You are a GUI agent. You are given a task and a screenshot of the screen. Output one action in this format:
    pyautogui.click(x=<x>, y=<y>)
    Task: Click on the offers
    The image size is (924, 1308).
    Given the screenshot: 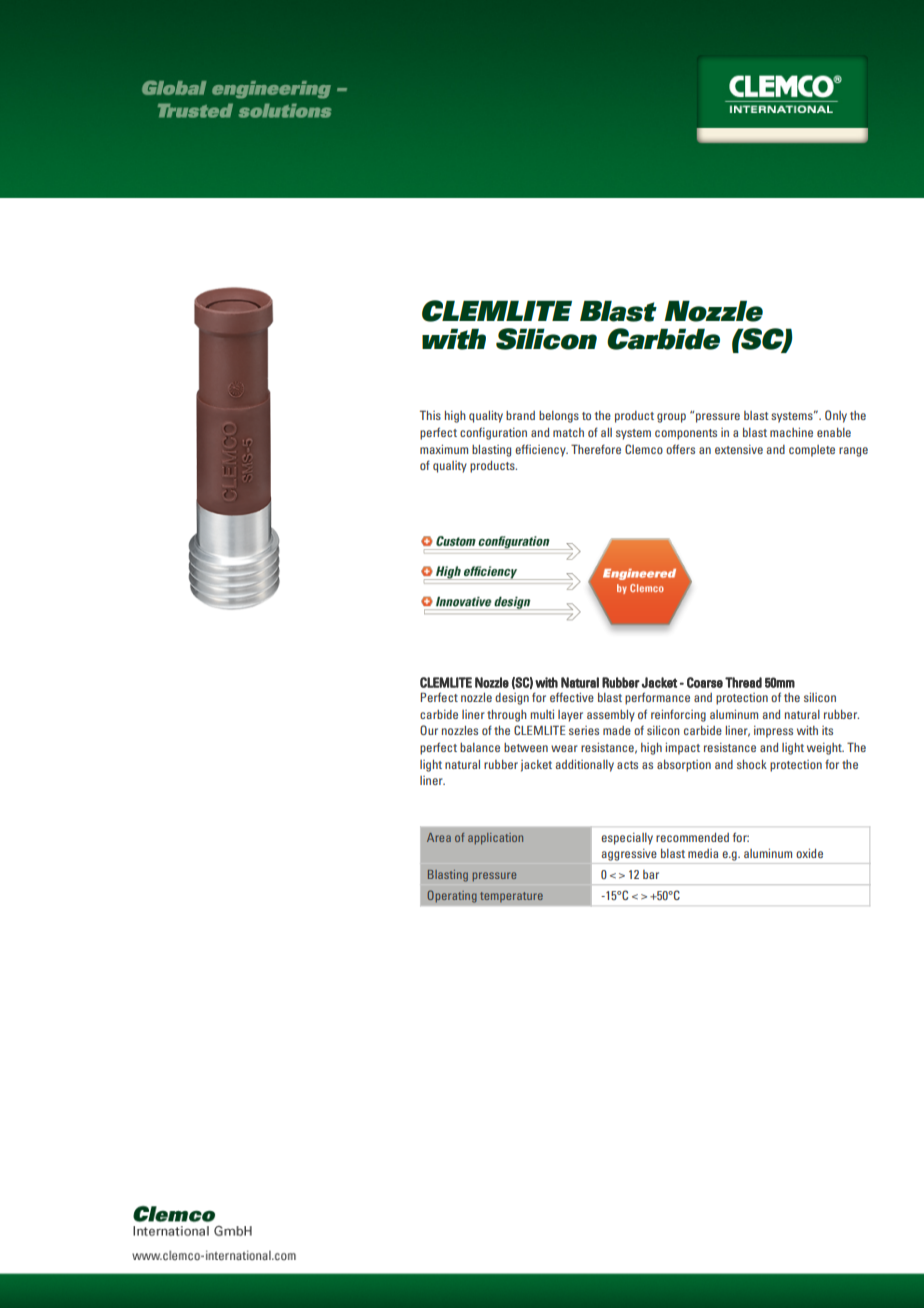 What is the action you would take?
    pyautogui.click(x=680, y=449)
